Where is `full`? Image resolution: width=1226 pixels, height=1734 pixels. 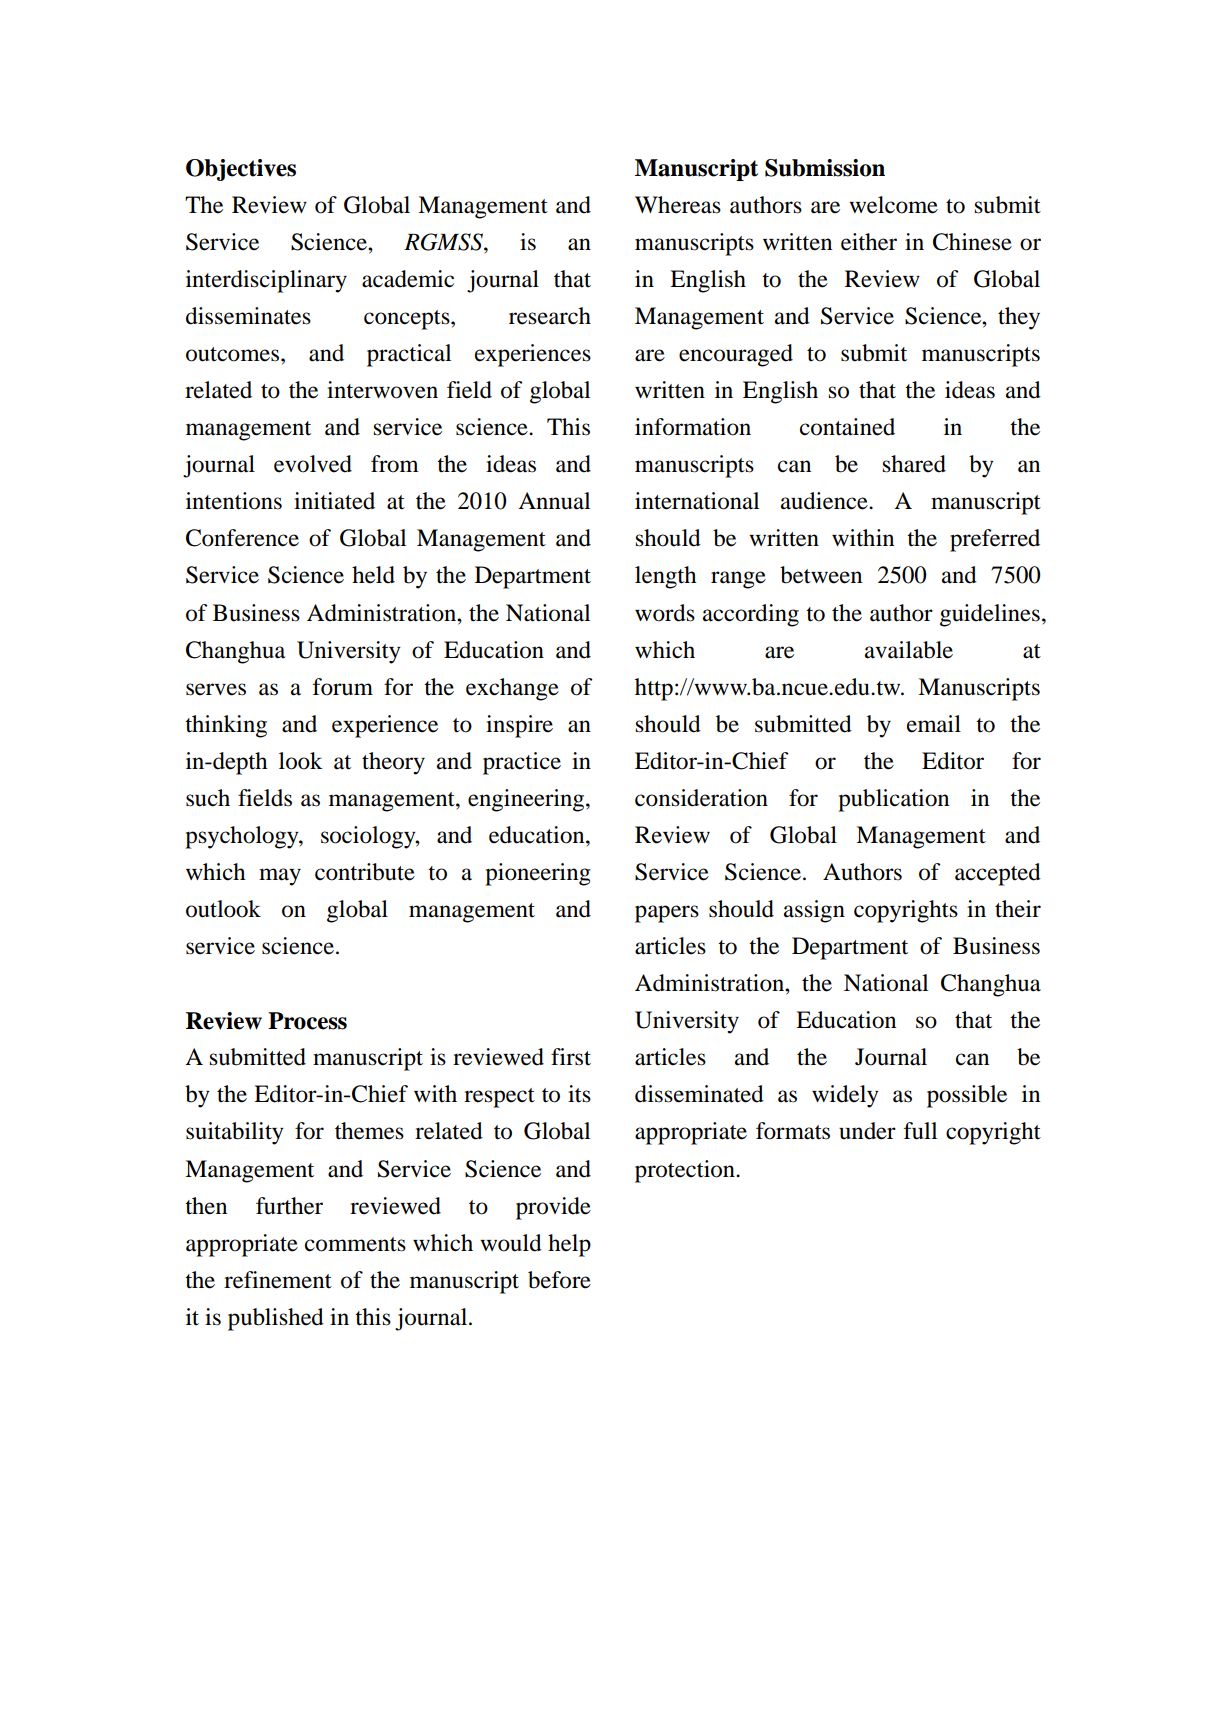
full is located at coordinates (920, 1131).
